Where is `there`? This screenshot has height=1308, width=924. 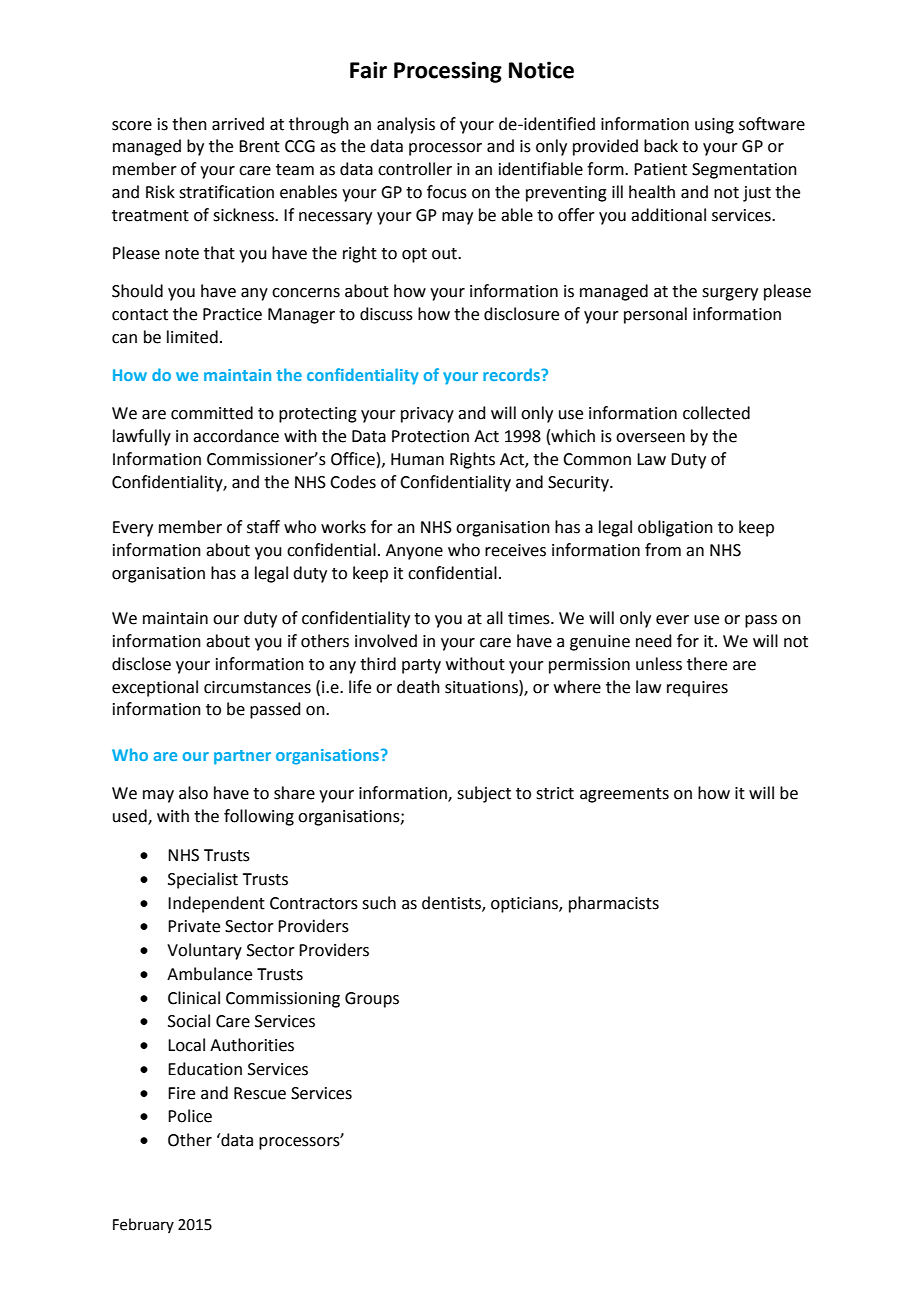 there is located at coordinates (707, 664).
